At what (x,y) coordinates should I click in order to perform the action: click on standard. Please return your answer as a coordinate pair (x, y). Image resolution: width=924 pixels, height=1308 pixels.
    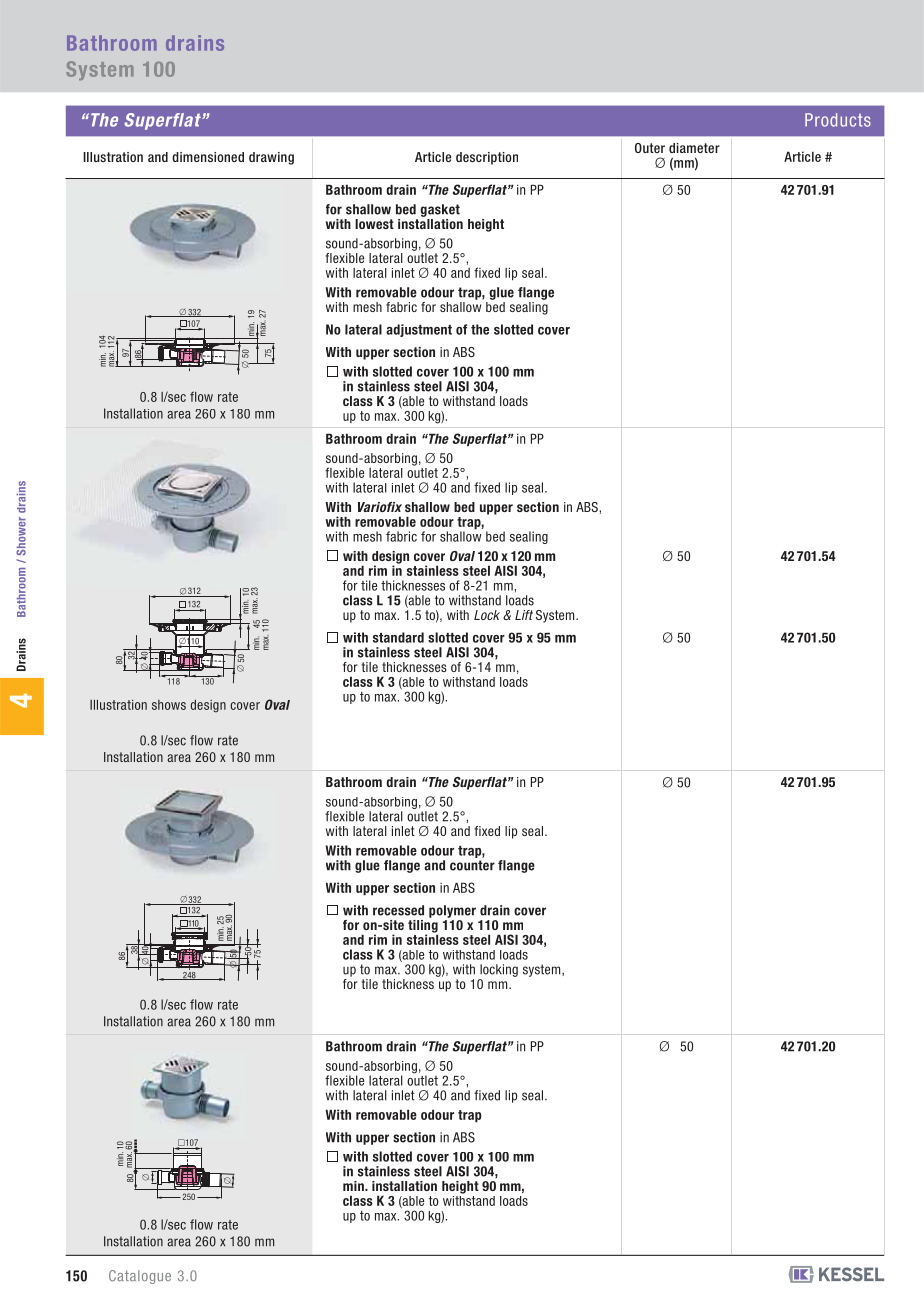
    Looking at the image, I should click on (398, 637).
